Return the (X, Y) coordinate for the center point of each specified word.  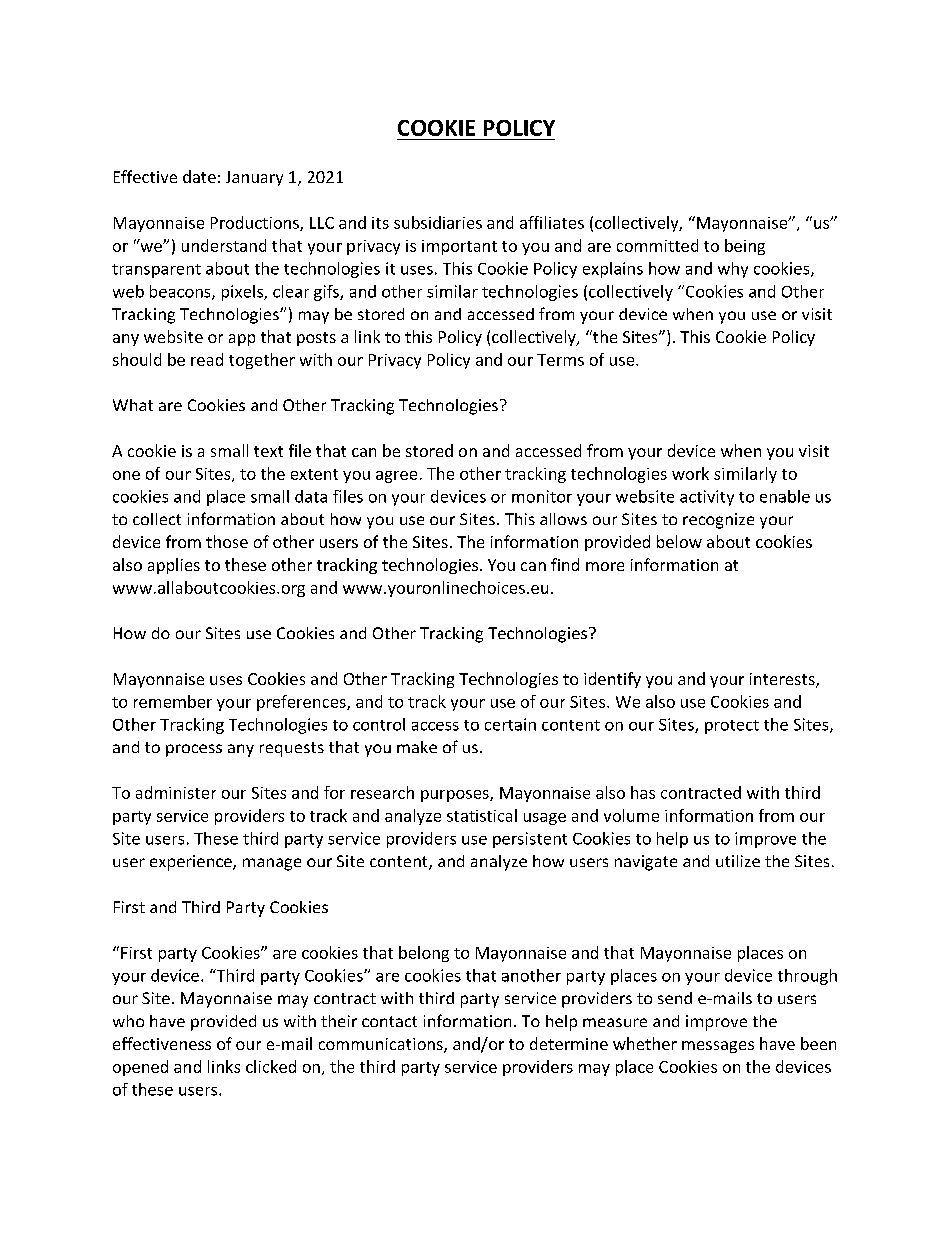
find (565, 564)
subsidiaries (438, 222)
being (745, 247)
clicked (271, 1066)
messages (718, 1047)
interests (783, 680)
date (199, 176)
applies (174, 566)
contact (389, 1021)
